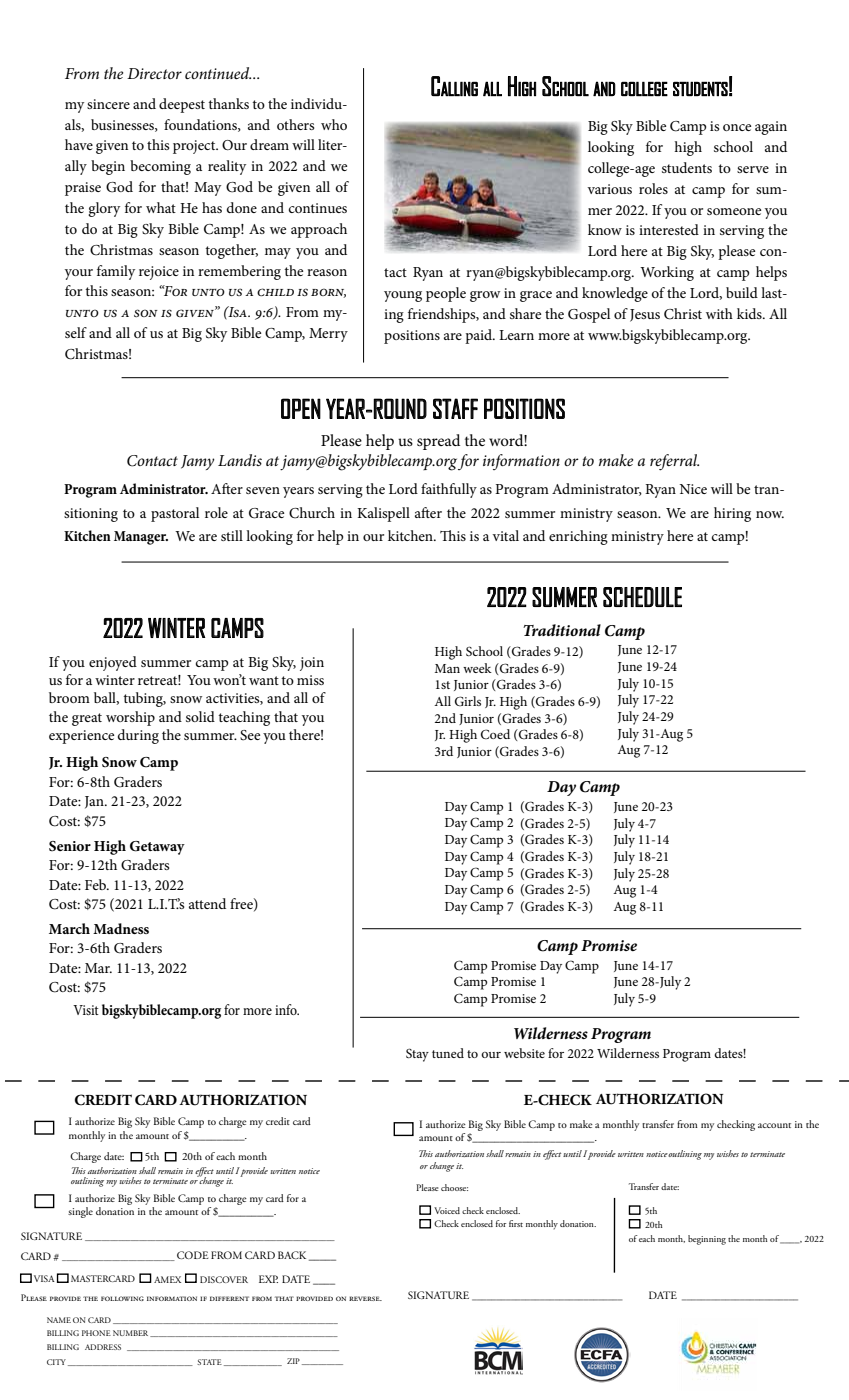  Describe the element at coordinates (737, 127) in the screenshot. I see `once` at that location.
